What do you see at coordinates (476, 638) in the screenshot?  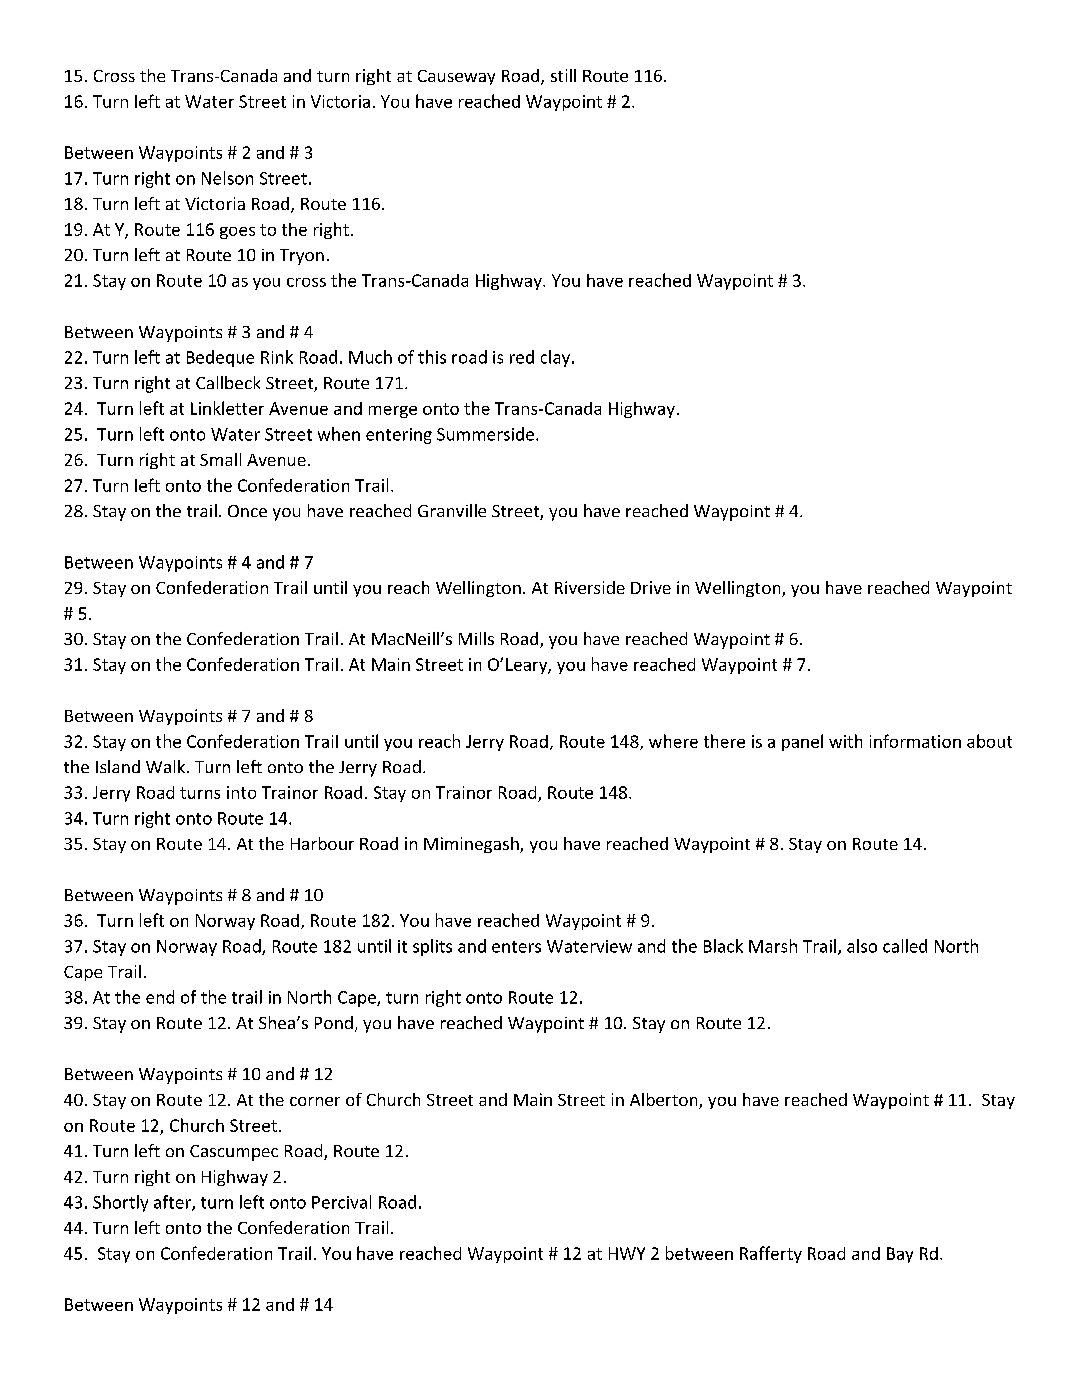 I see `Mills` at bounding box center [476, 638].
